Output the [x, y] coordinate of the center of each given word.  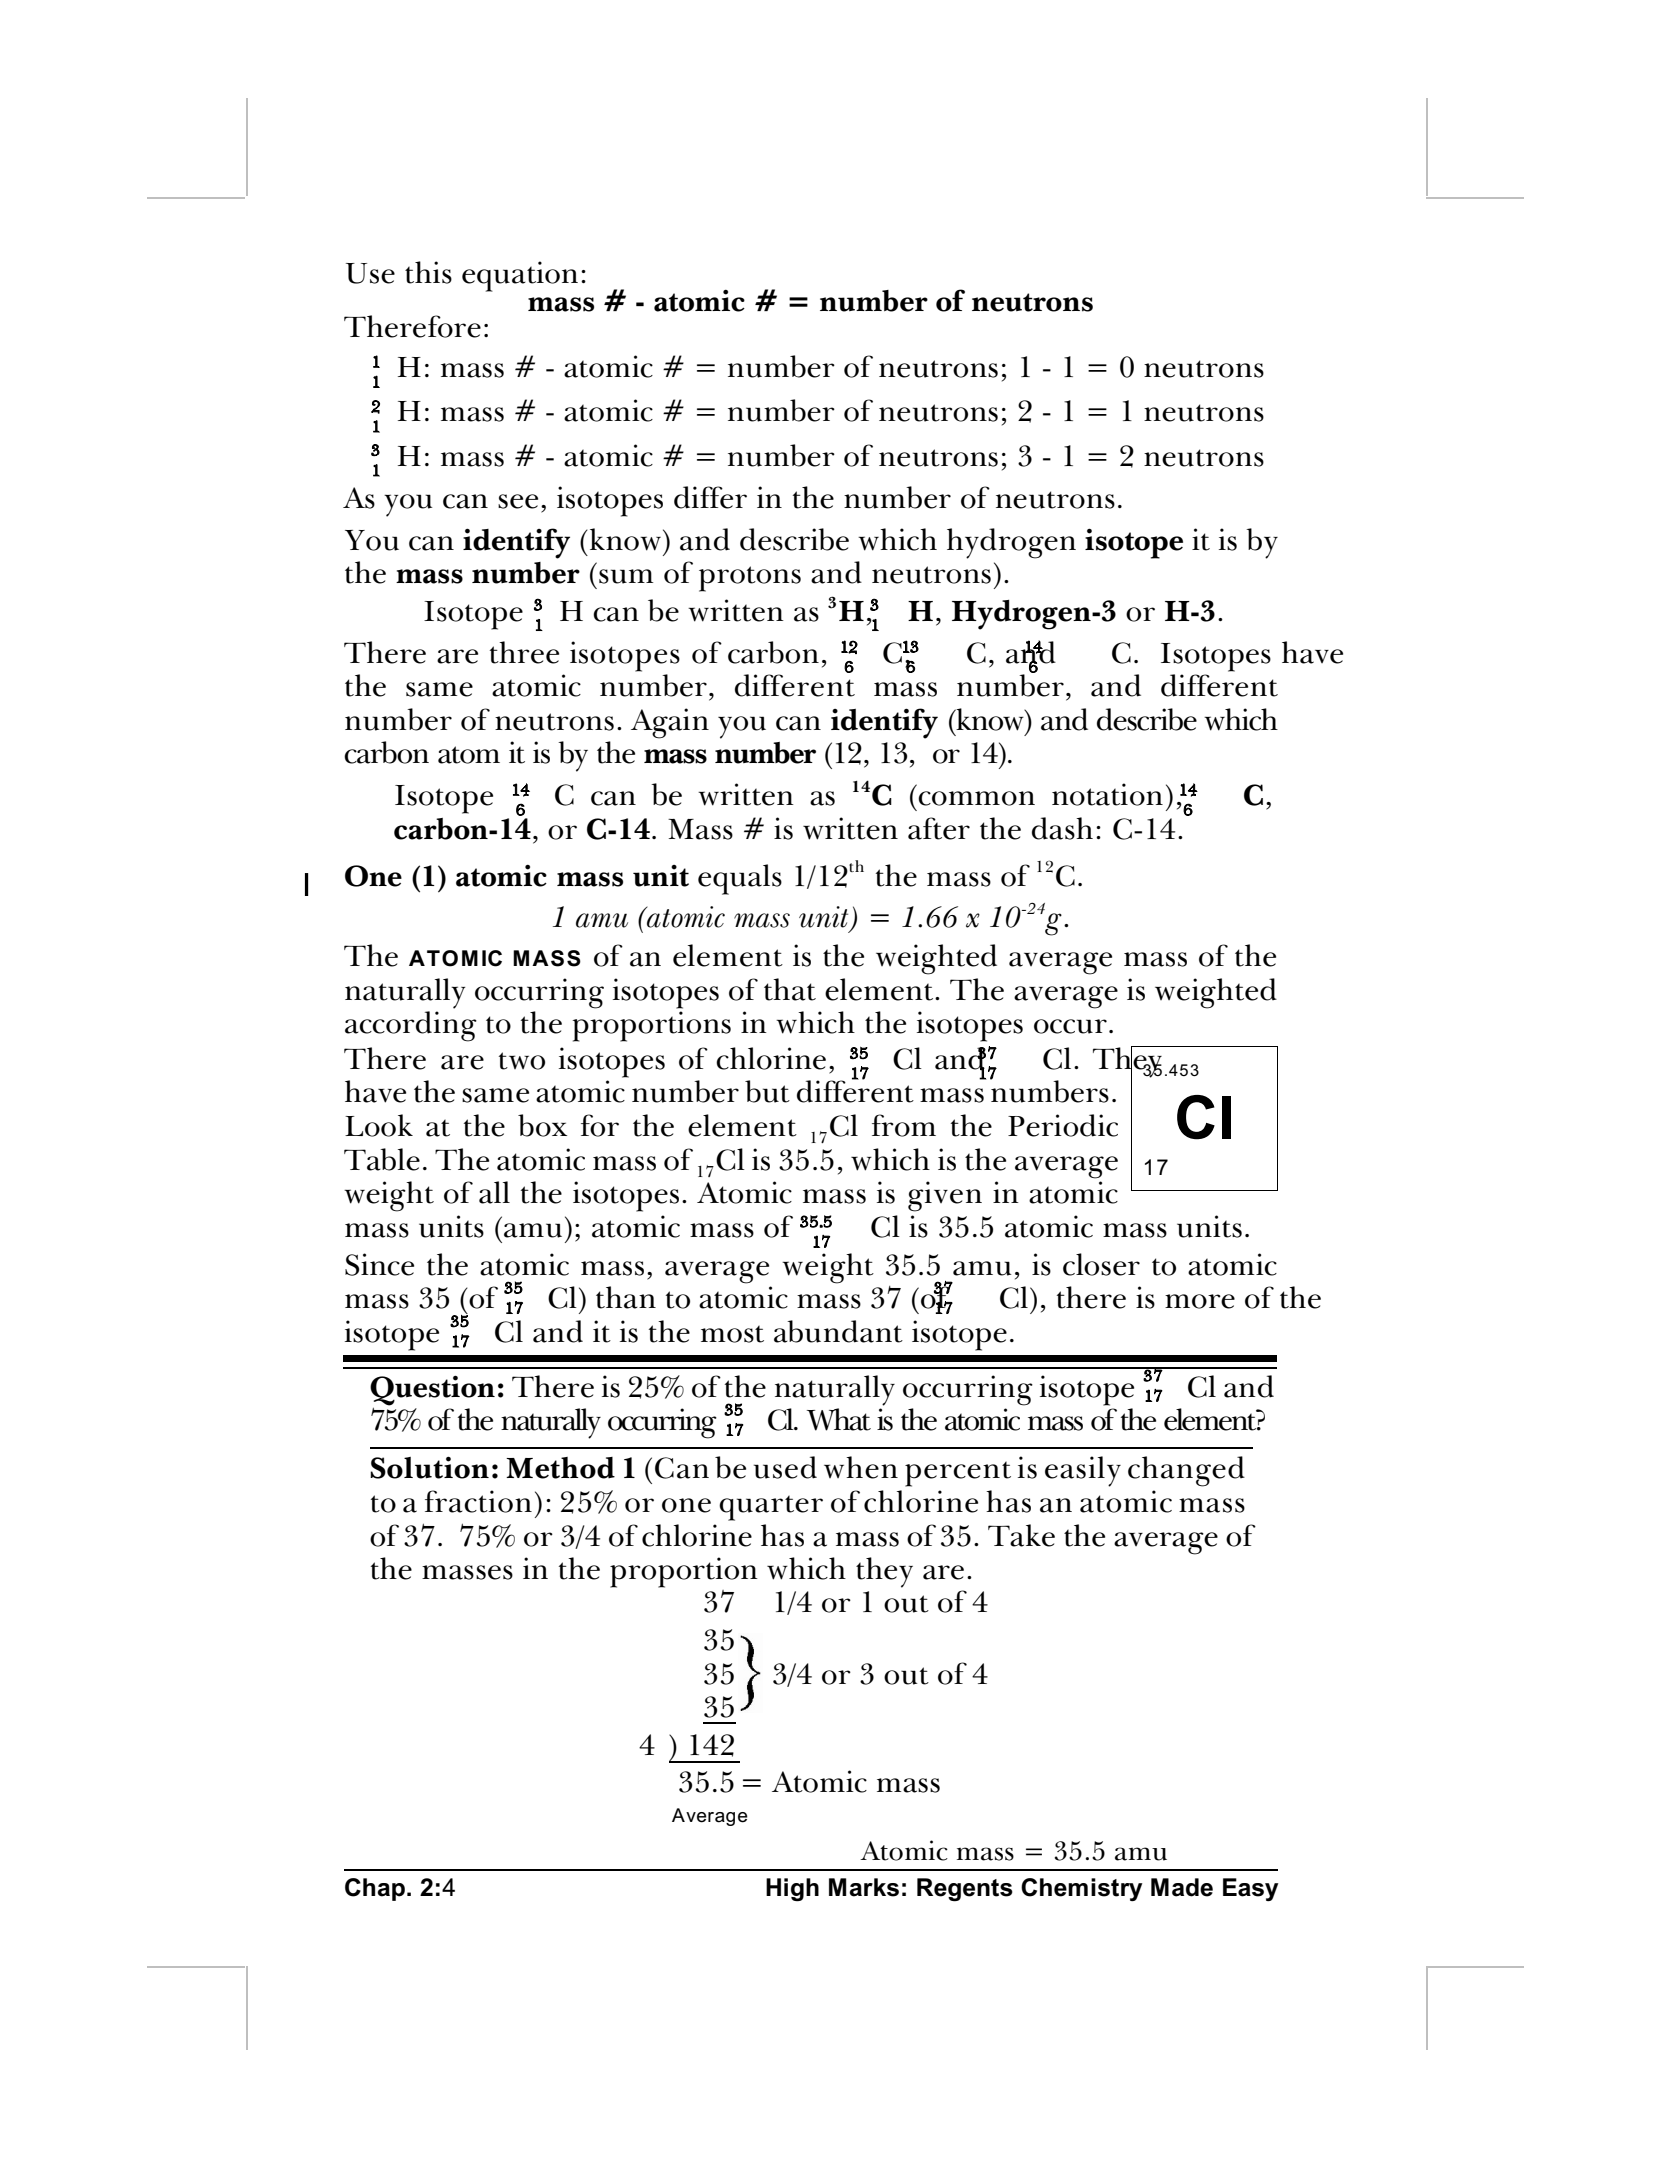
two [522, 1061]
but [767, 1091]
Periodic [1063, 1125]
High [792, 1890]
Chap [375, 1889]
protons [750, 579]
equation [520, 276]
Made [1182, 1887]
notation [1107, 794]
